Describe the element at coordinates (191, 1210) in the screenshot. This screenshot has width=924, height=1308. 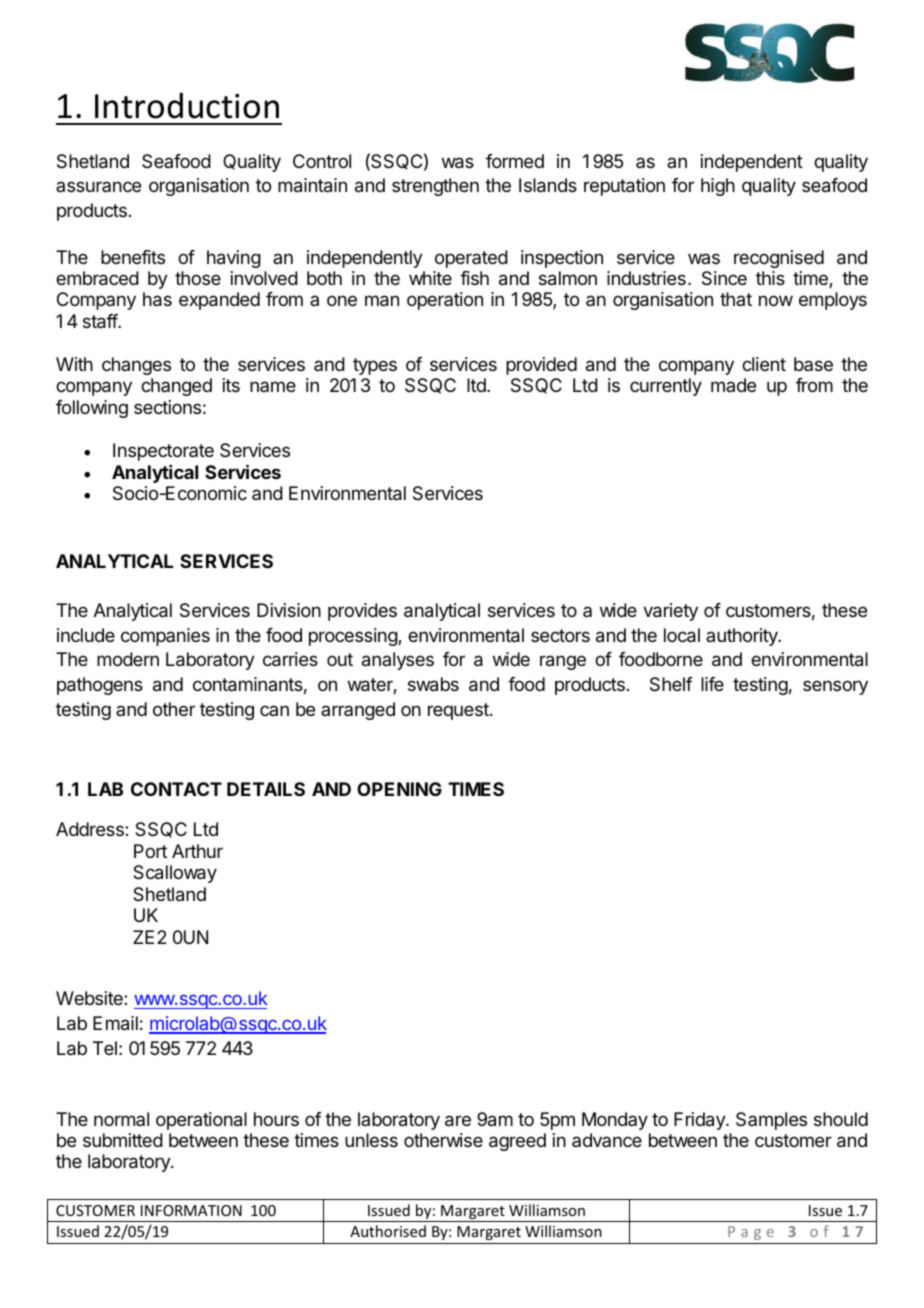
I see `INFORMATION` at that location.
